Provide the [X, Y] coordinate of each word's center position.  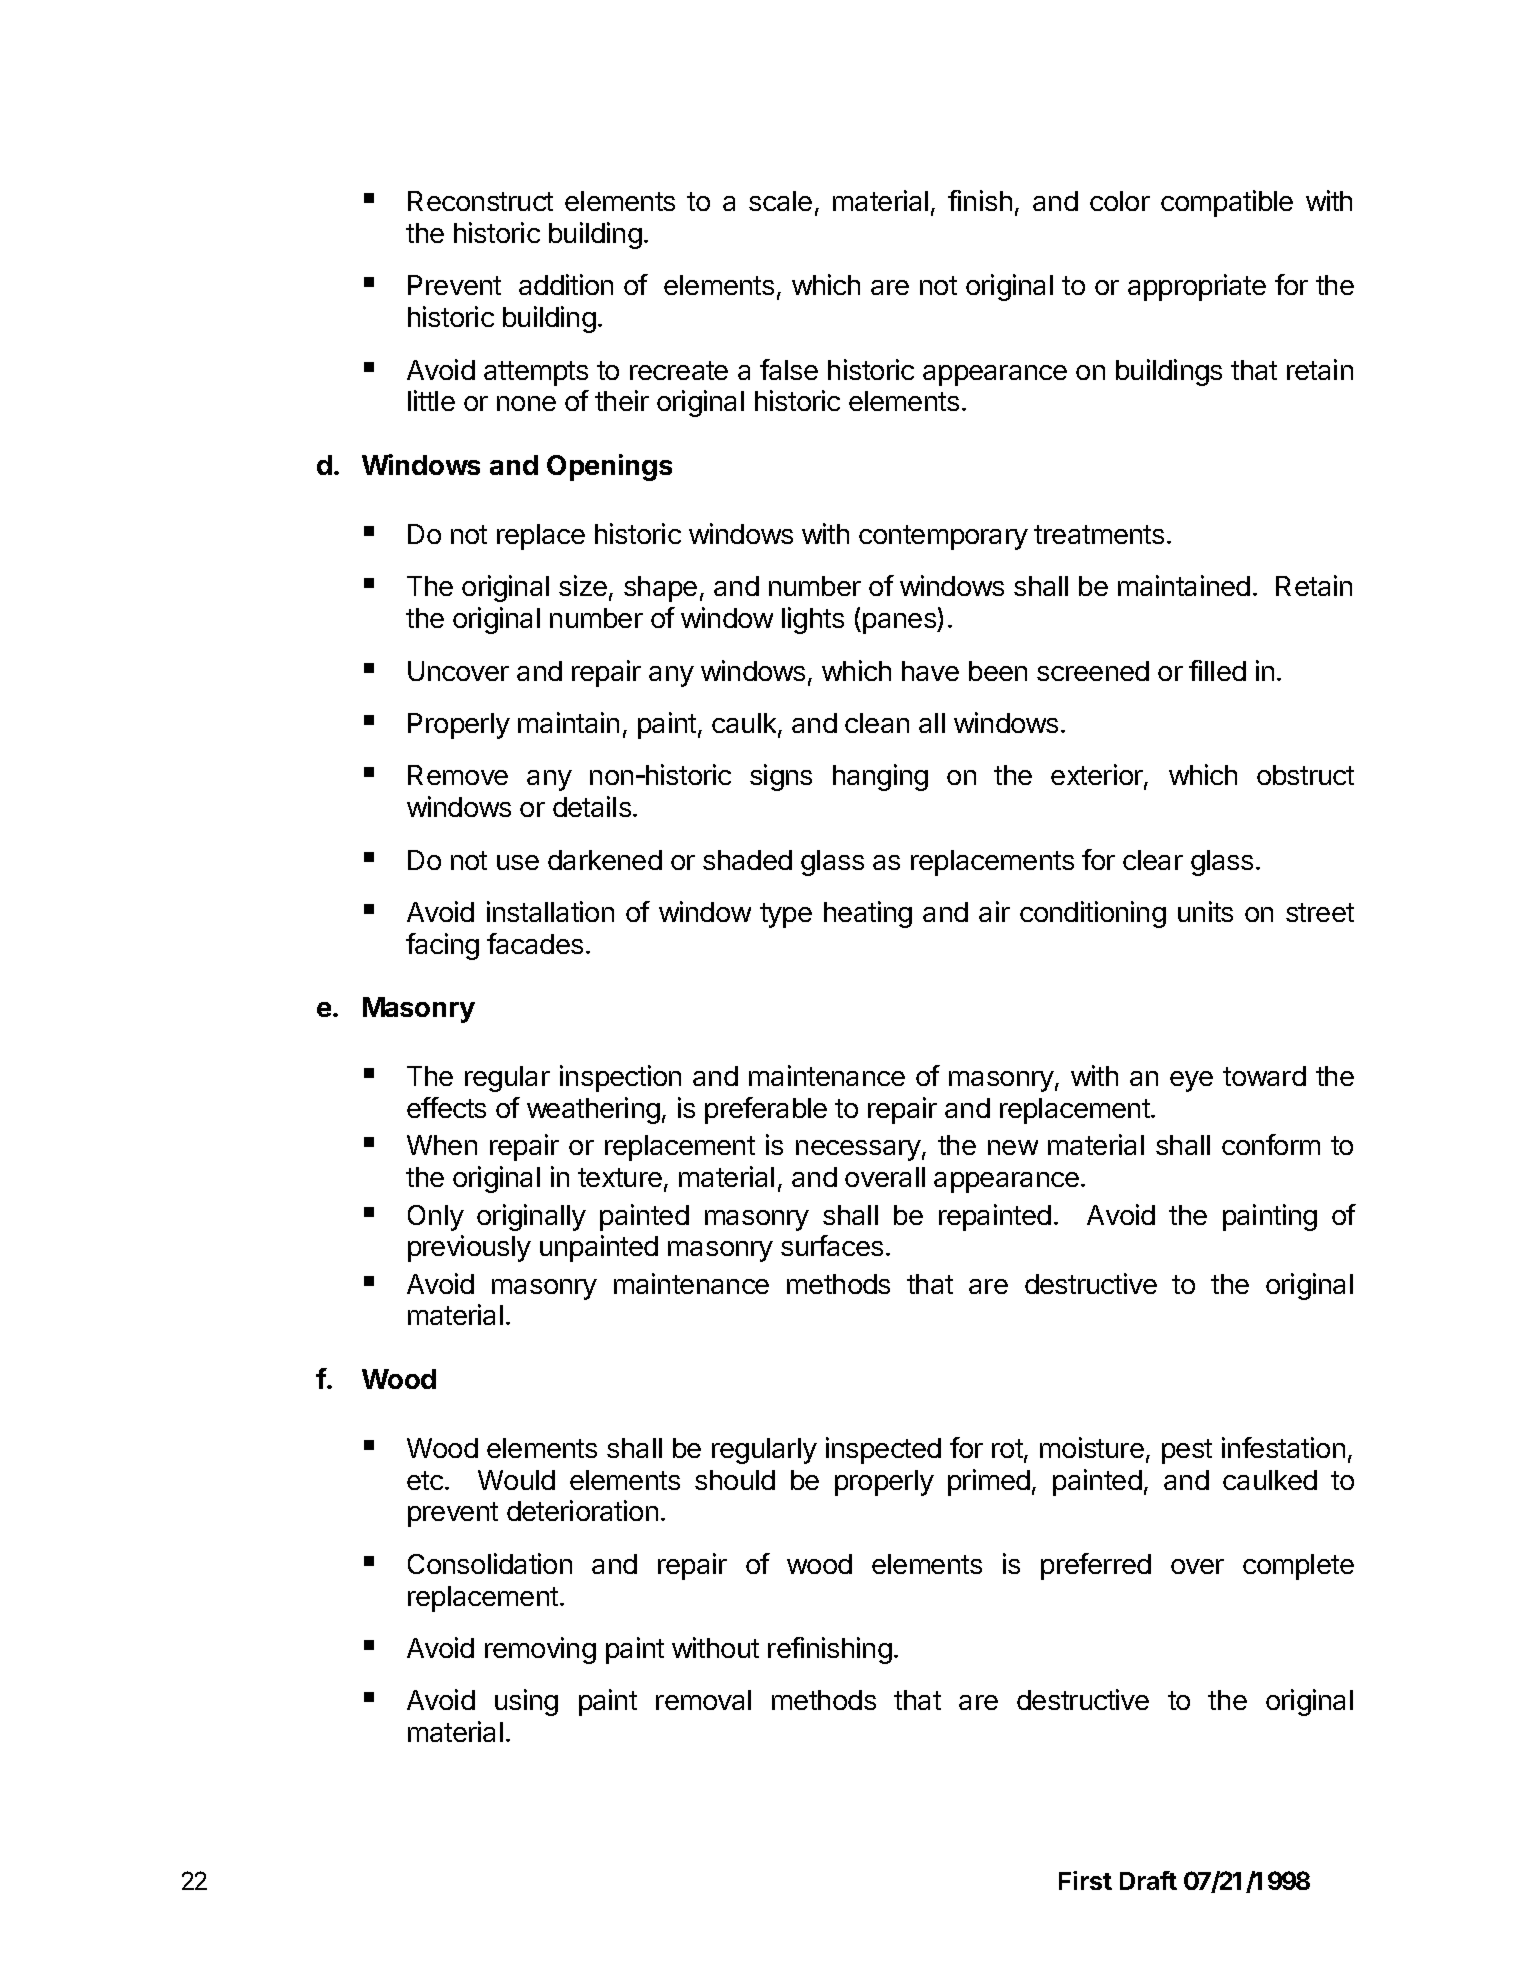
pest [1187, 1451]
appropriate [1197, 287]
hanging [880, 777]
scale [780, 201]
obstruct [1305, 775]
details [592, 806]
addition [566, 284]
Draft [1148, 1880]
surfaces [832, 1245]
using [526, 1702]
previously [469, 1248]
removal [703, 1700]
